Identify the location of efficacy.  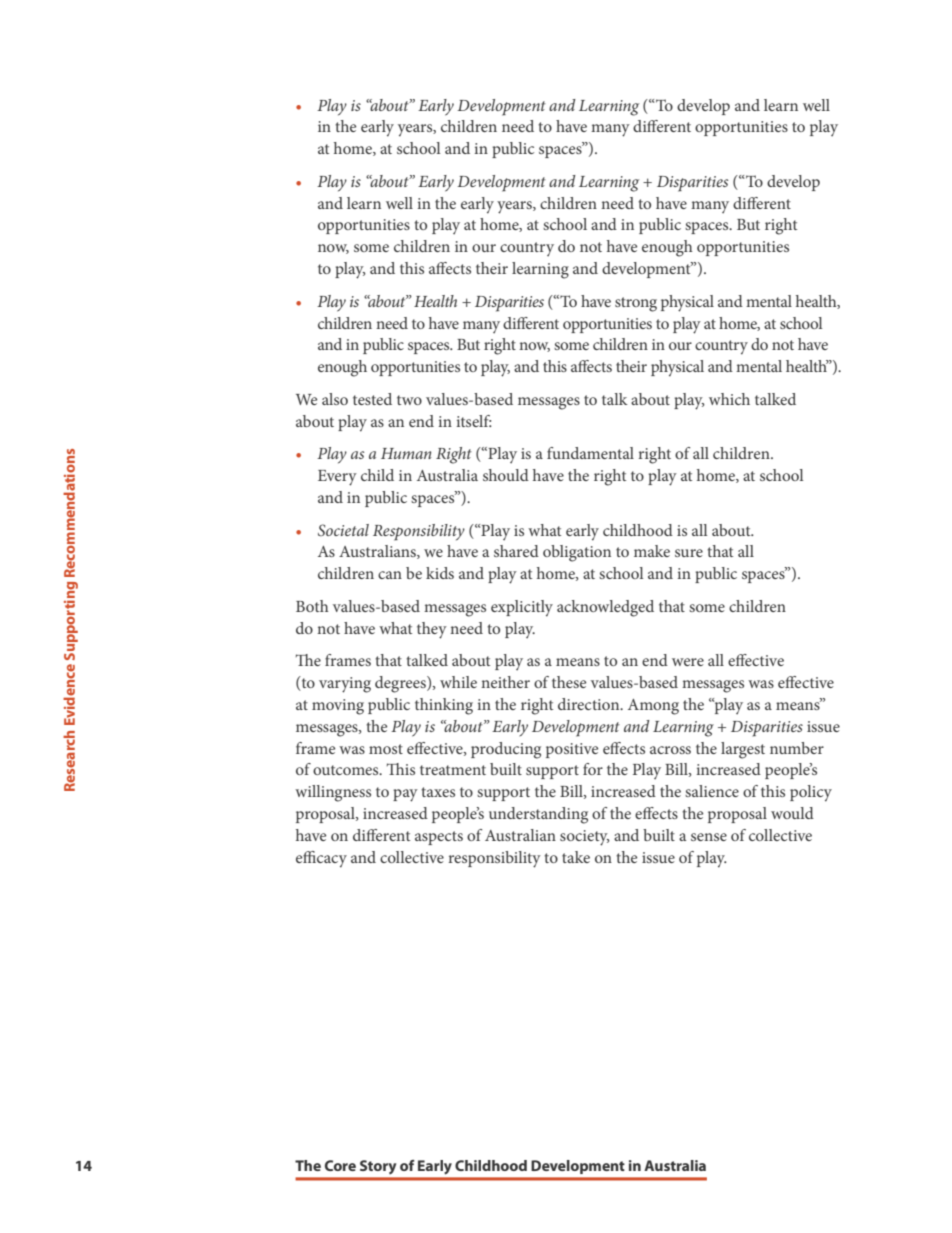
(321, 859).
